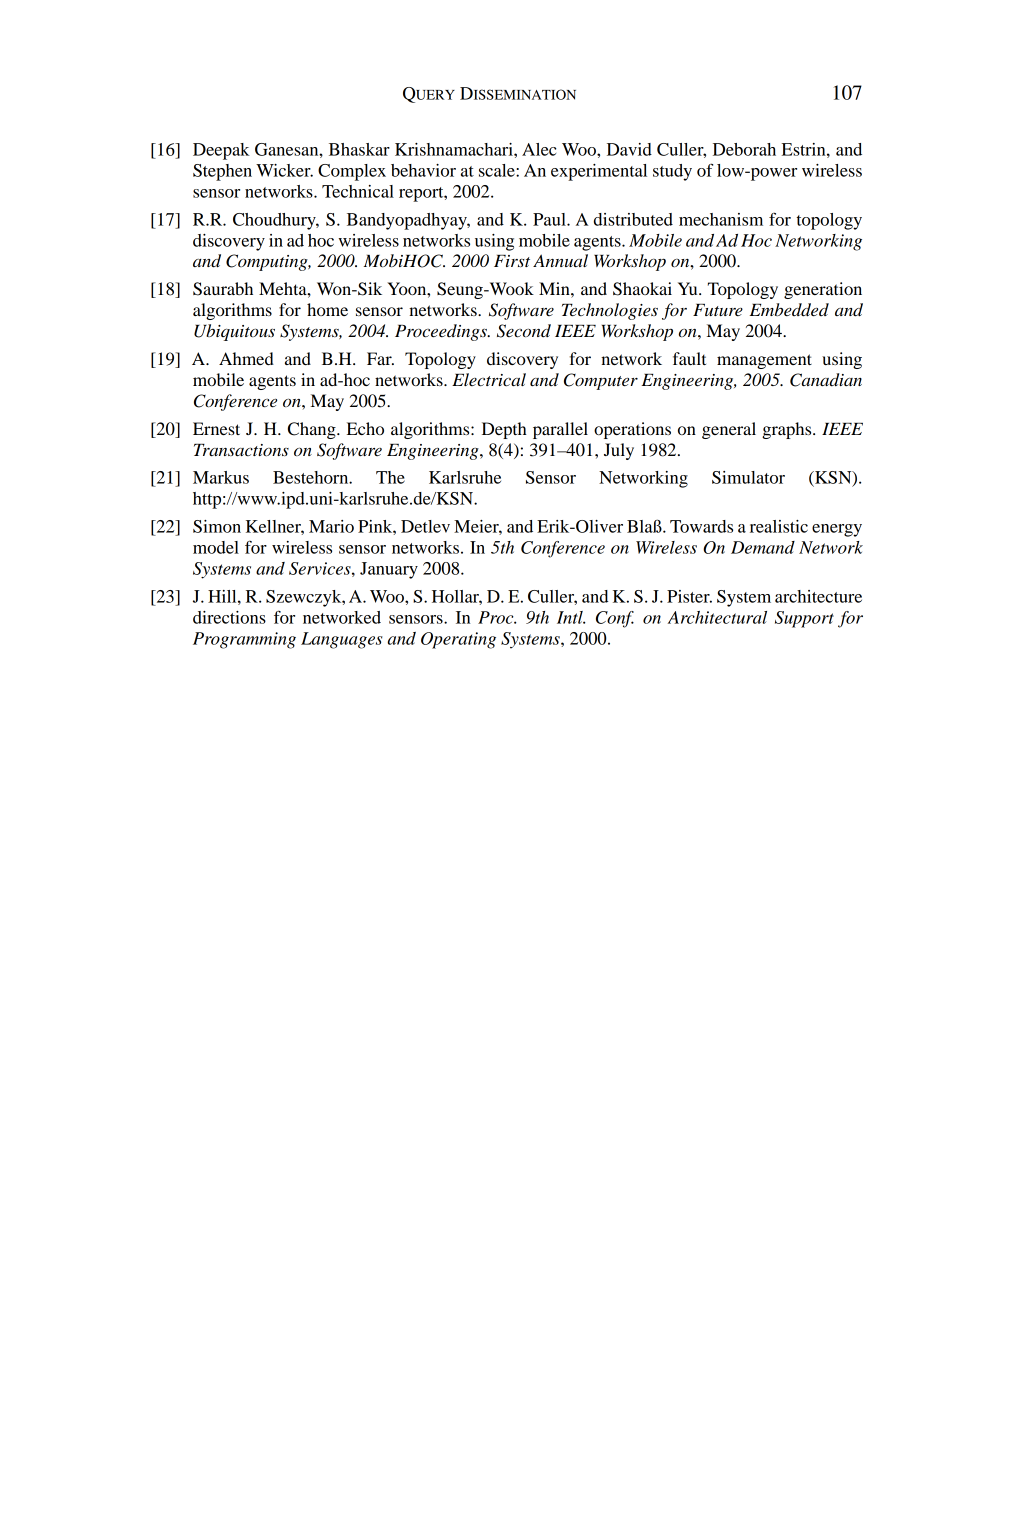 The height and width of the page is (1514, 1009). Describe the element at coordinates (221, 151) in the page. I see `Deepak` at that location.
